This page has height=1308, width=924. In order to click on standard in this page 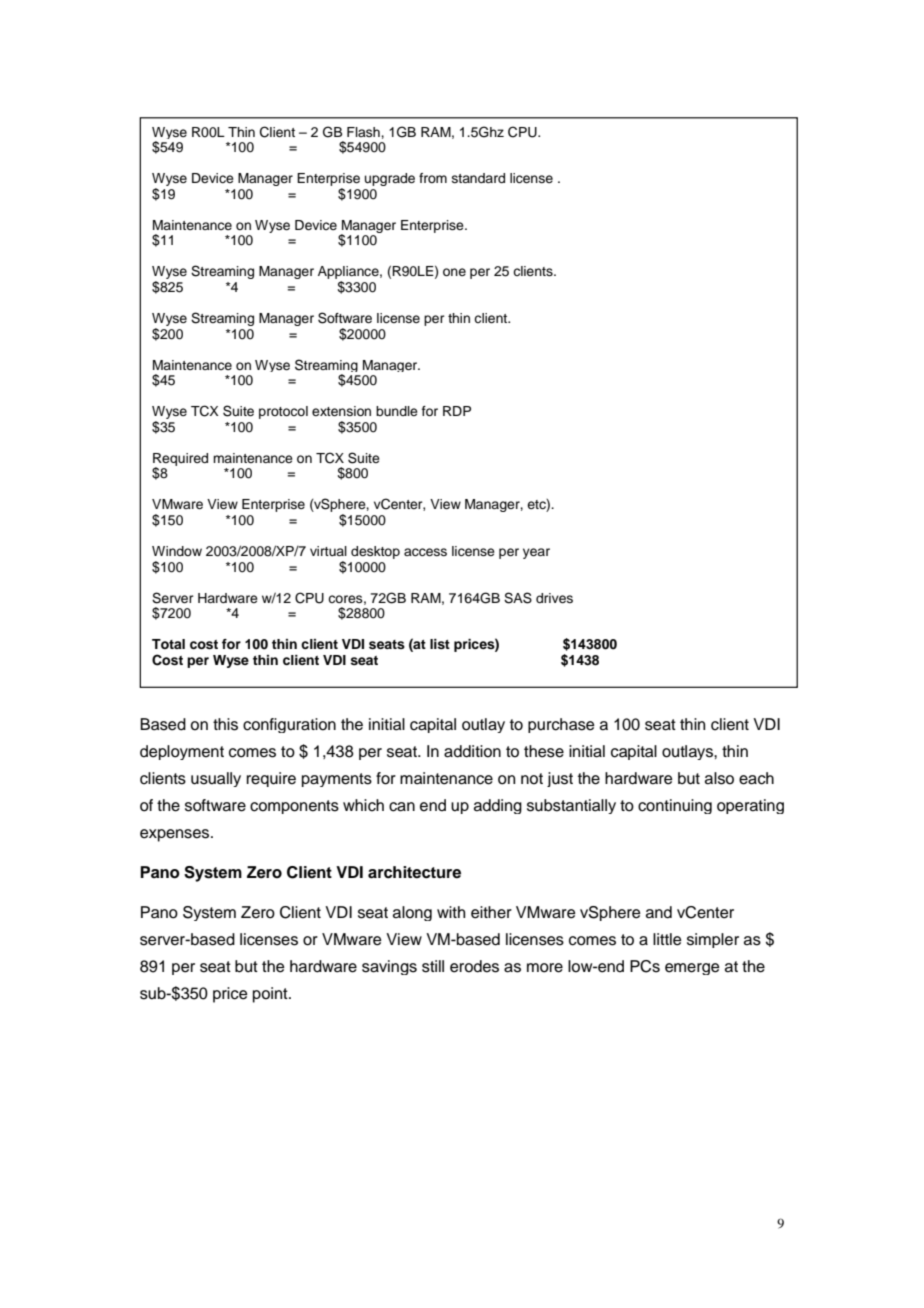, I will do `click(478, 178)`.
